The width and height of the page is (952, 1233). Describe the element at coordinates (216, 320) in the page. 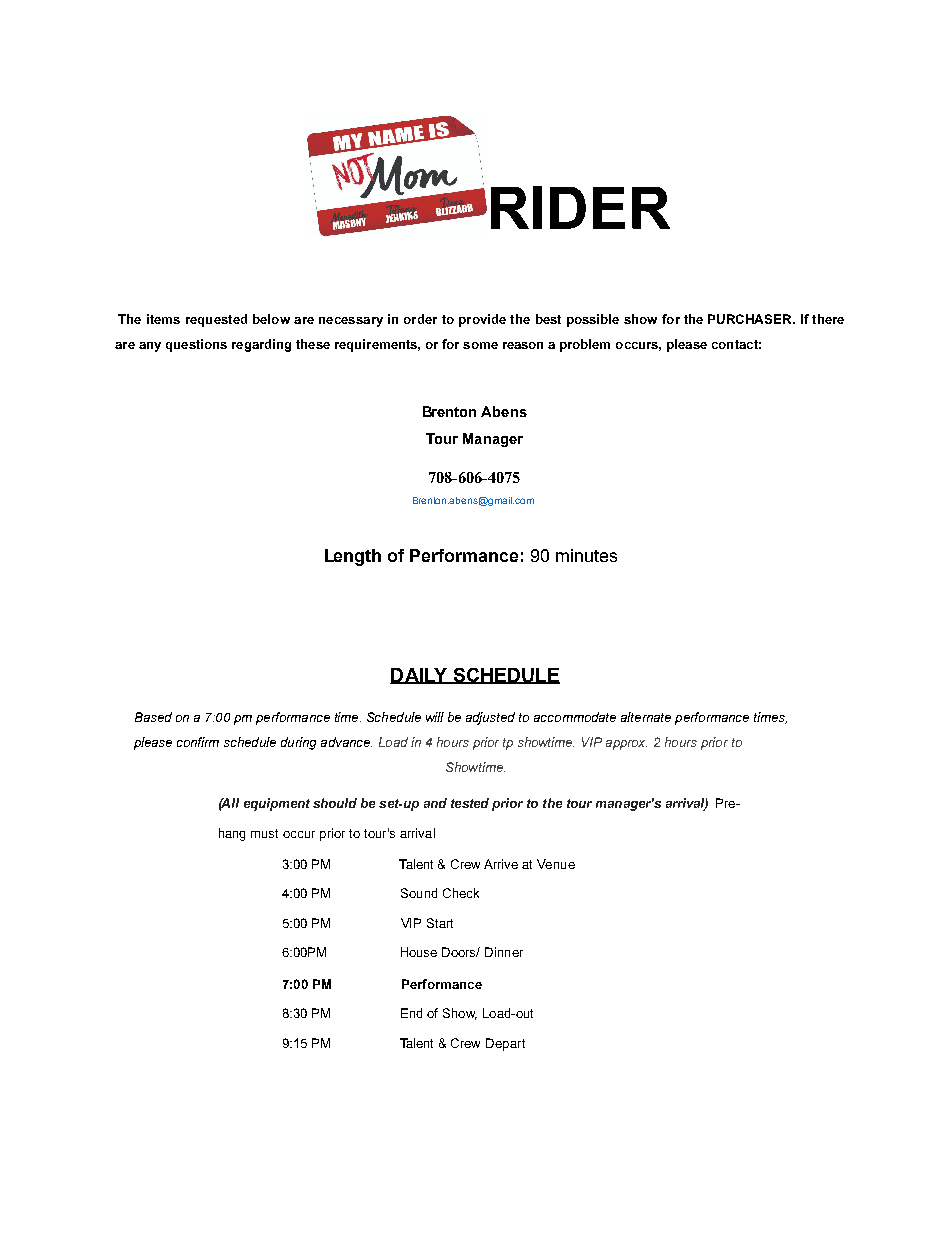

I see `requested` at that location.
